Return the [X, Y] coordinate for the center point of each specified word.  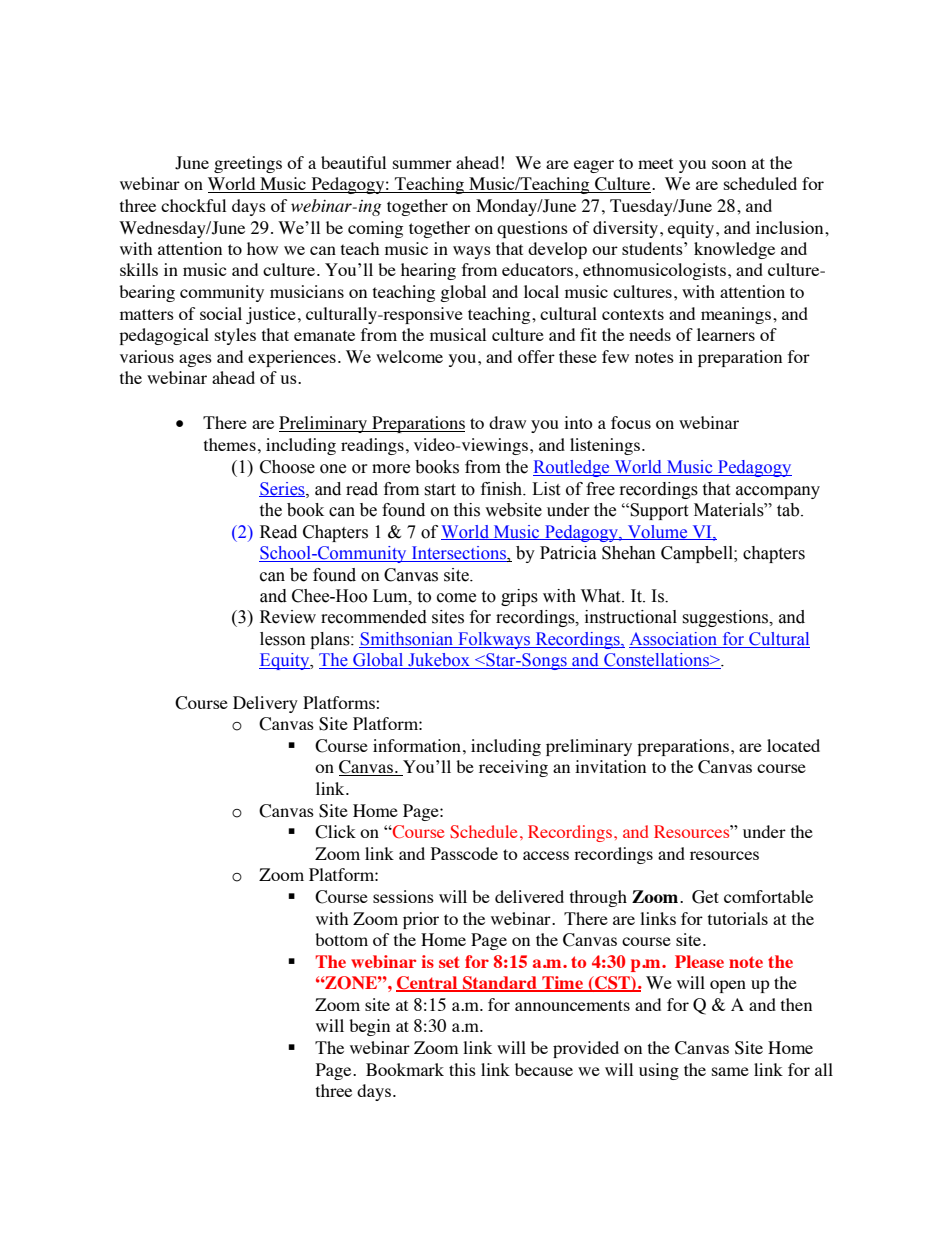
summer [422, 164]
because [544, 1069]
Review [288, 617]
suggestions [726, 618]
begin [369, 1027]
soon [729, 164]
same [730, 1071]
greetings [248, 164]
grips [519, 597]
